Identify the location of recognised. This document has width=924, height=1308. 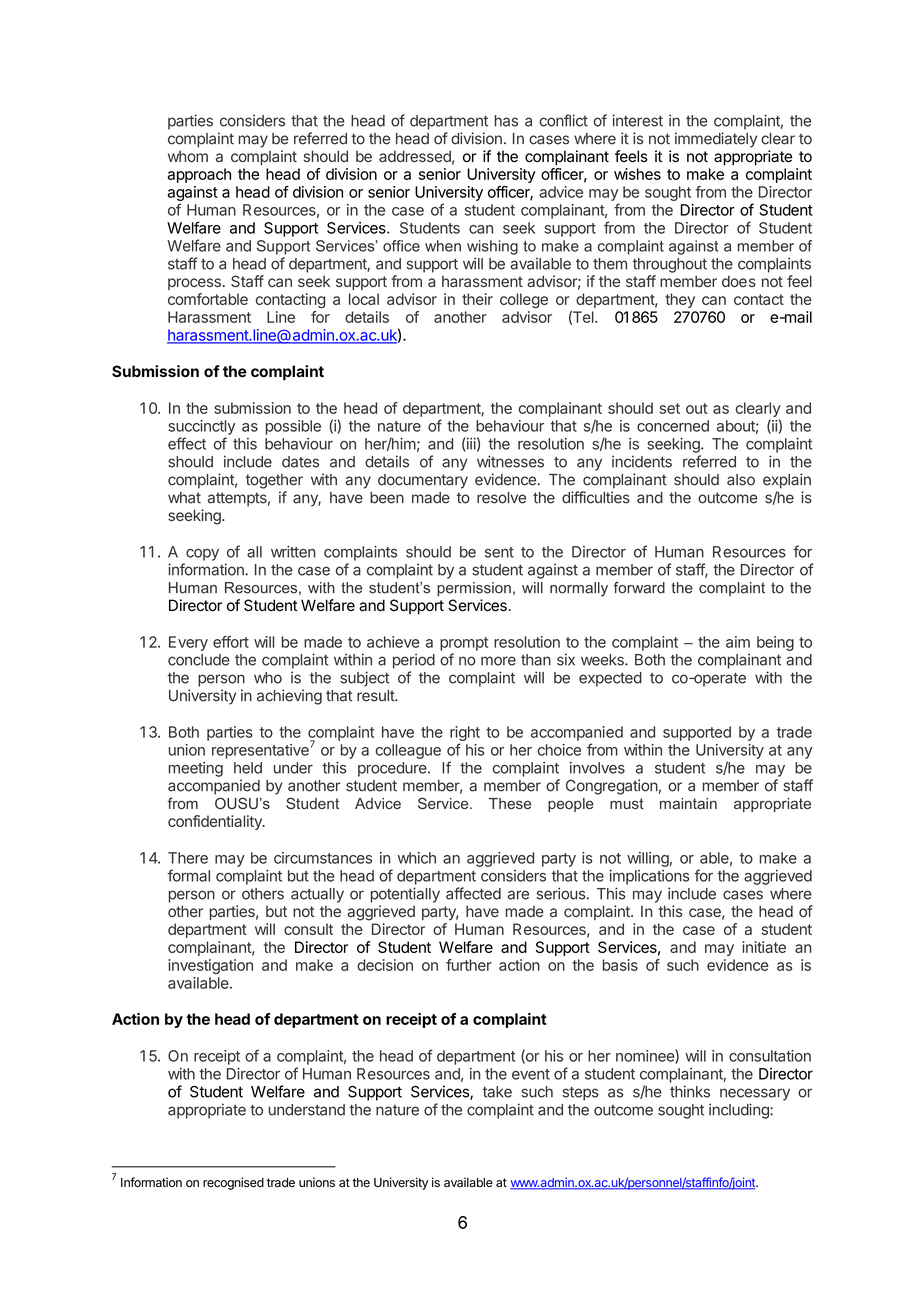
(233, 1183).
